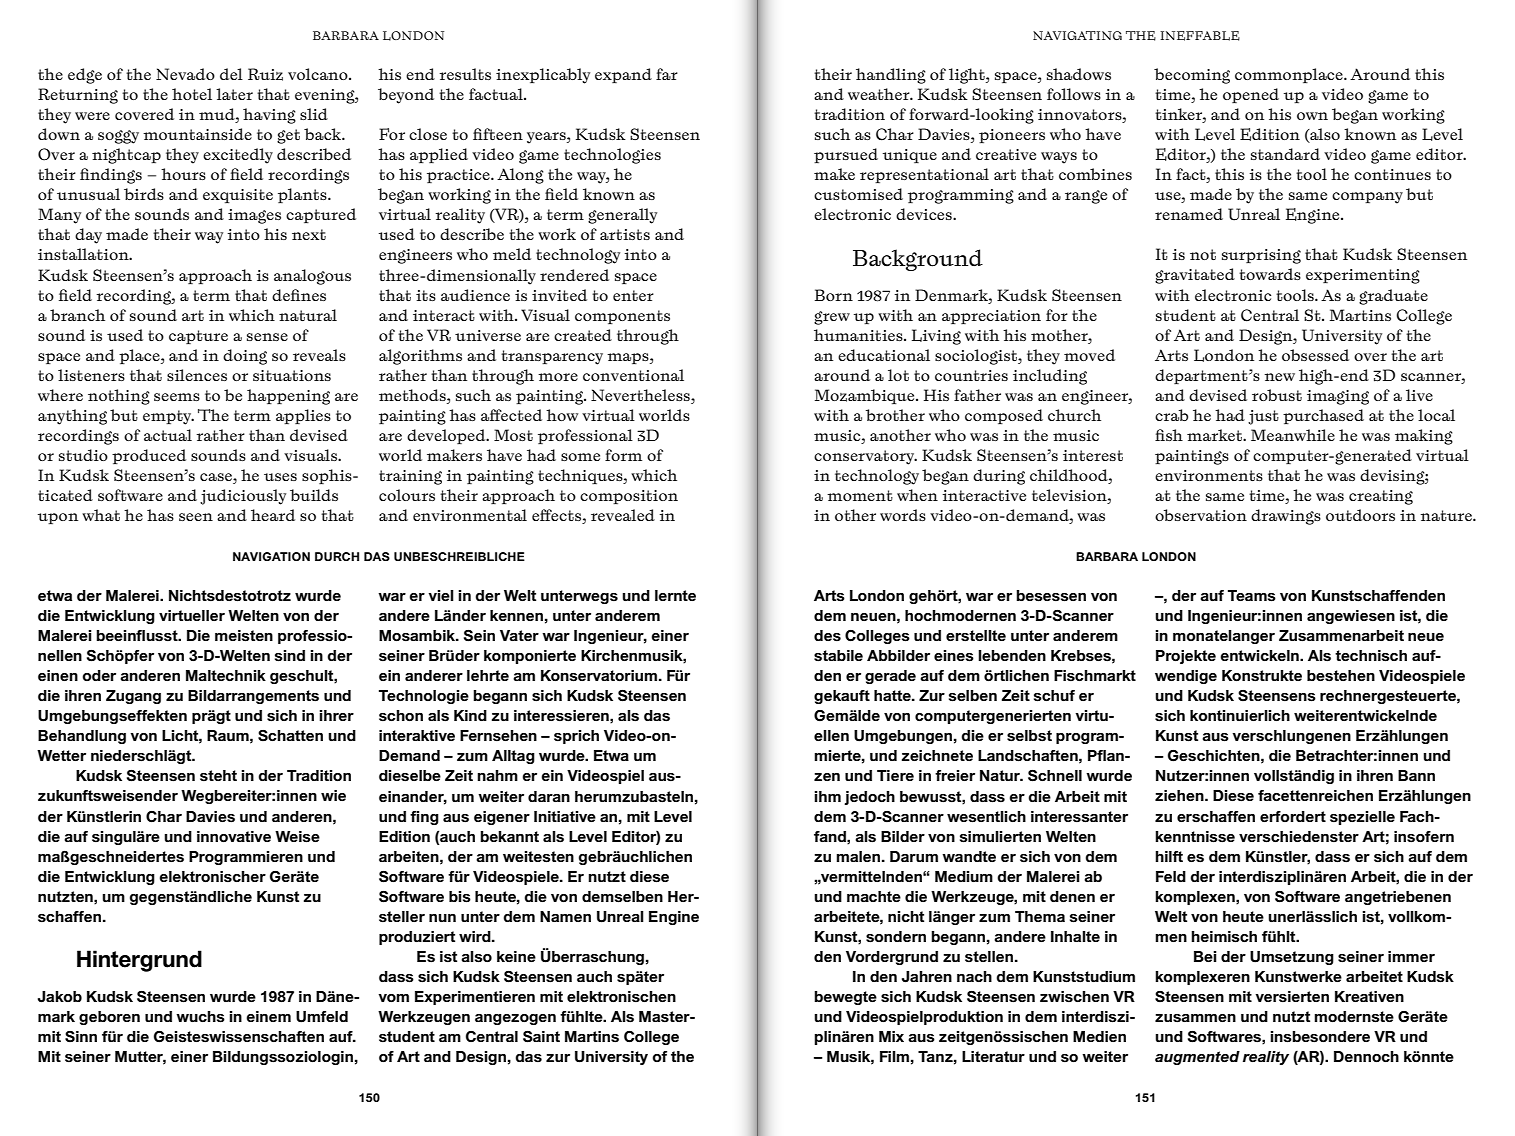  What do you see at coordinates (197, 375) in the screenshot?
I see `silences` at bounding box center [197, 375].
